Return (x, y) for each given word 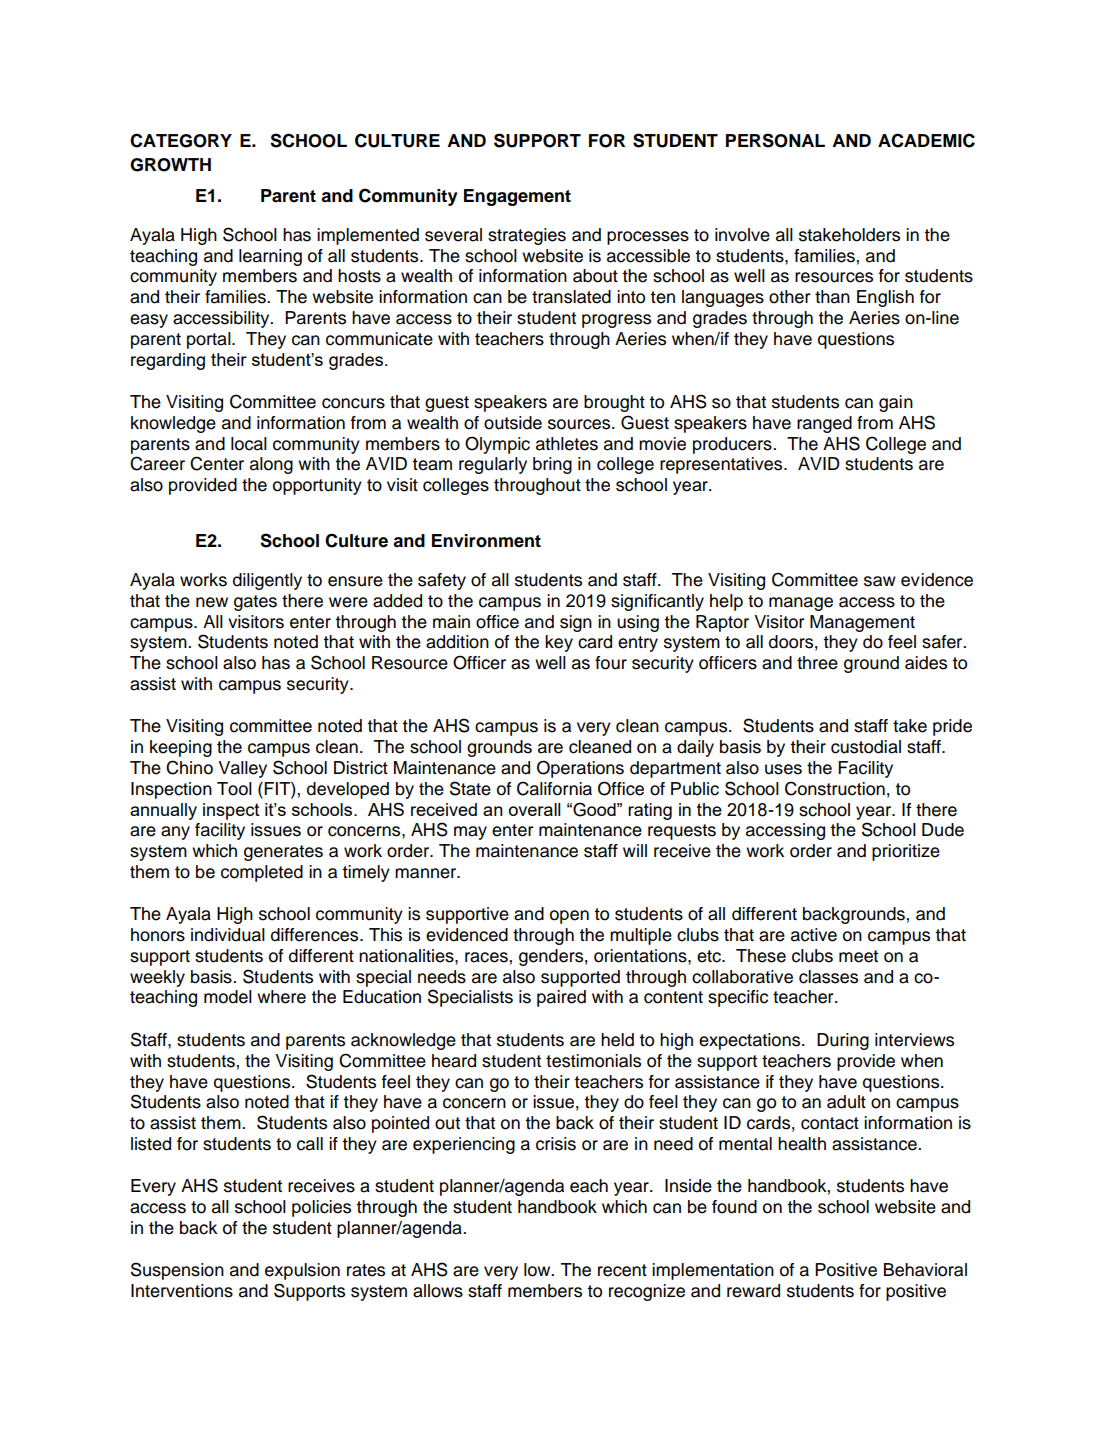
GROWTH (170, 165)
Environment (486, 541)
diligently (267, 581)
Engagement (517, 197)
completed (262, 873)
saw (880, 581)
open (569, 917)
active (814, 935)
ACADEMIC (926, 140)
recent (622, 1270)
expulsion (302, 1271)
